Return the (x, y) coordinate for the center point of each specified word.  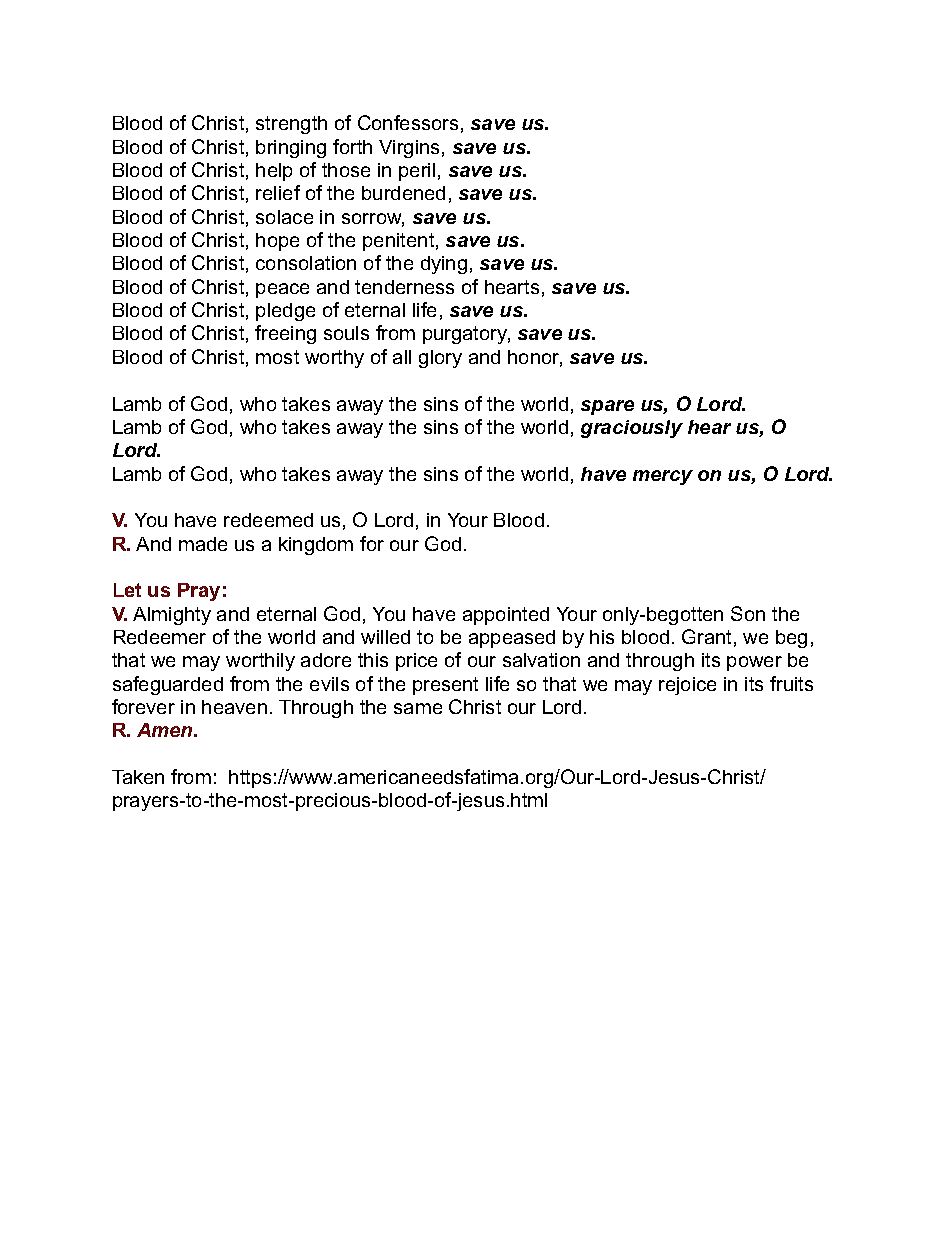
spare (607, 407)
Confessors (408, 122)
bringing (291, 149)
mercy (663, 477)
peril (417, 172)
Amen (166, 730)
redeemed (268, 520)
